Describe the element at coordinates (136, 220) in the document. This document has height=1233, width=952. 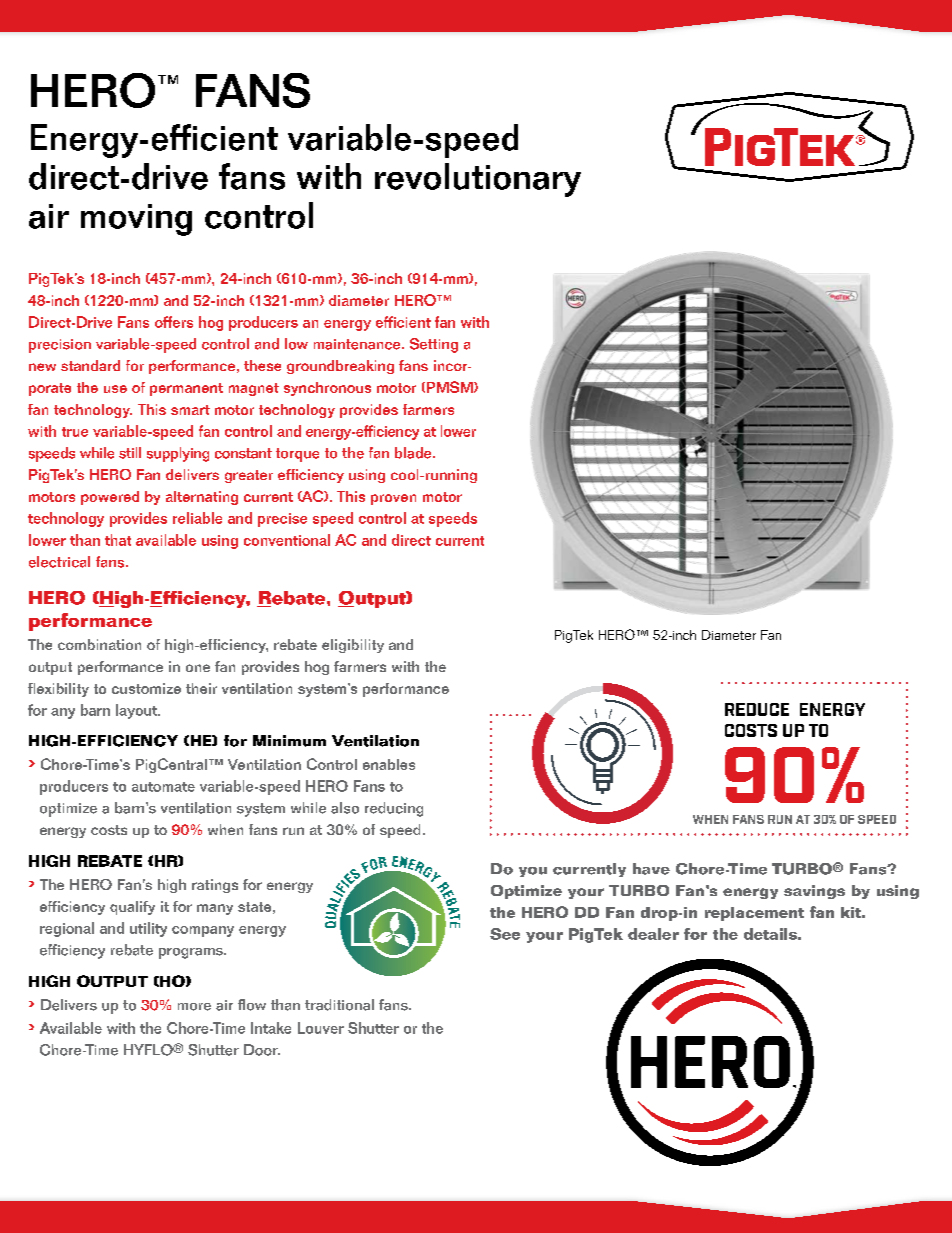
I see `moving` at that location.
